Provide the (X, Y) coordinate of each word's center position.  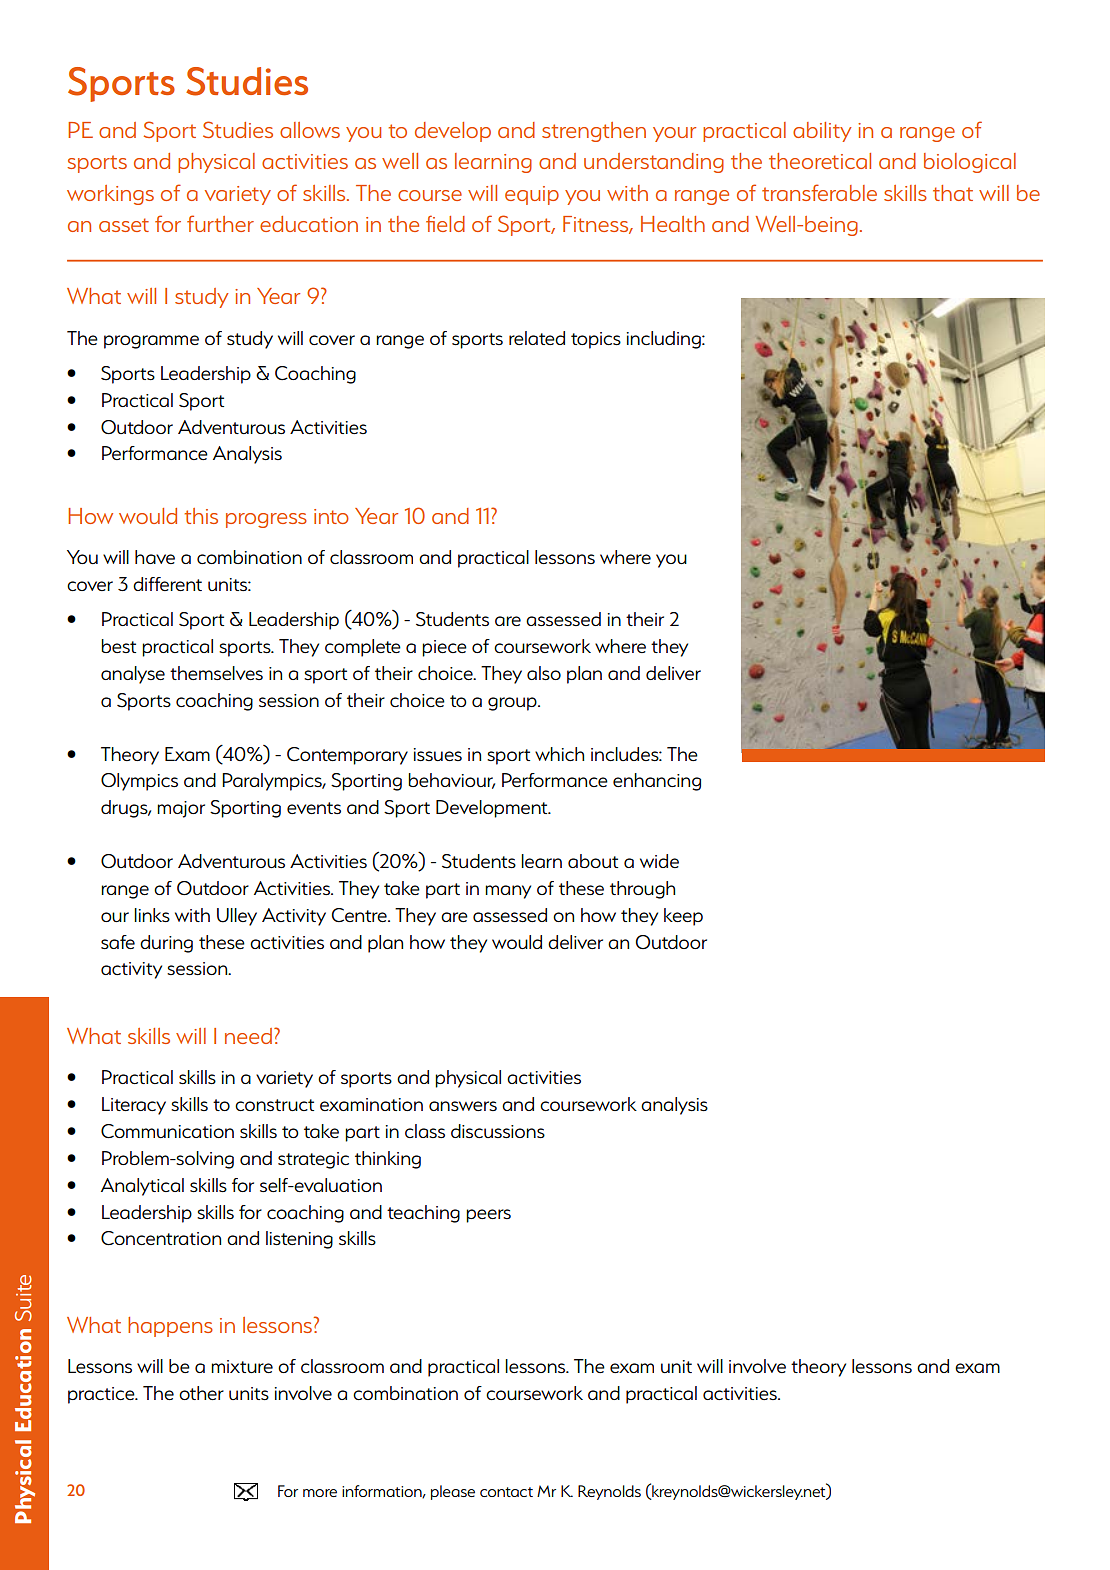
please (453, 1492)
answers (463, 1106)
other (201, 1393)
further (220, 223)
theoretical (820, 161)
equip (532, 195)
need (248, 1036)
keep (683, 917)
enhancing (657, 782)
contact (506, 1492)
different (167, 584)
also (544, 673)
